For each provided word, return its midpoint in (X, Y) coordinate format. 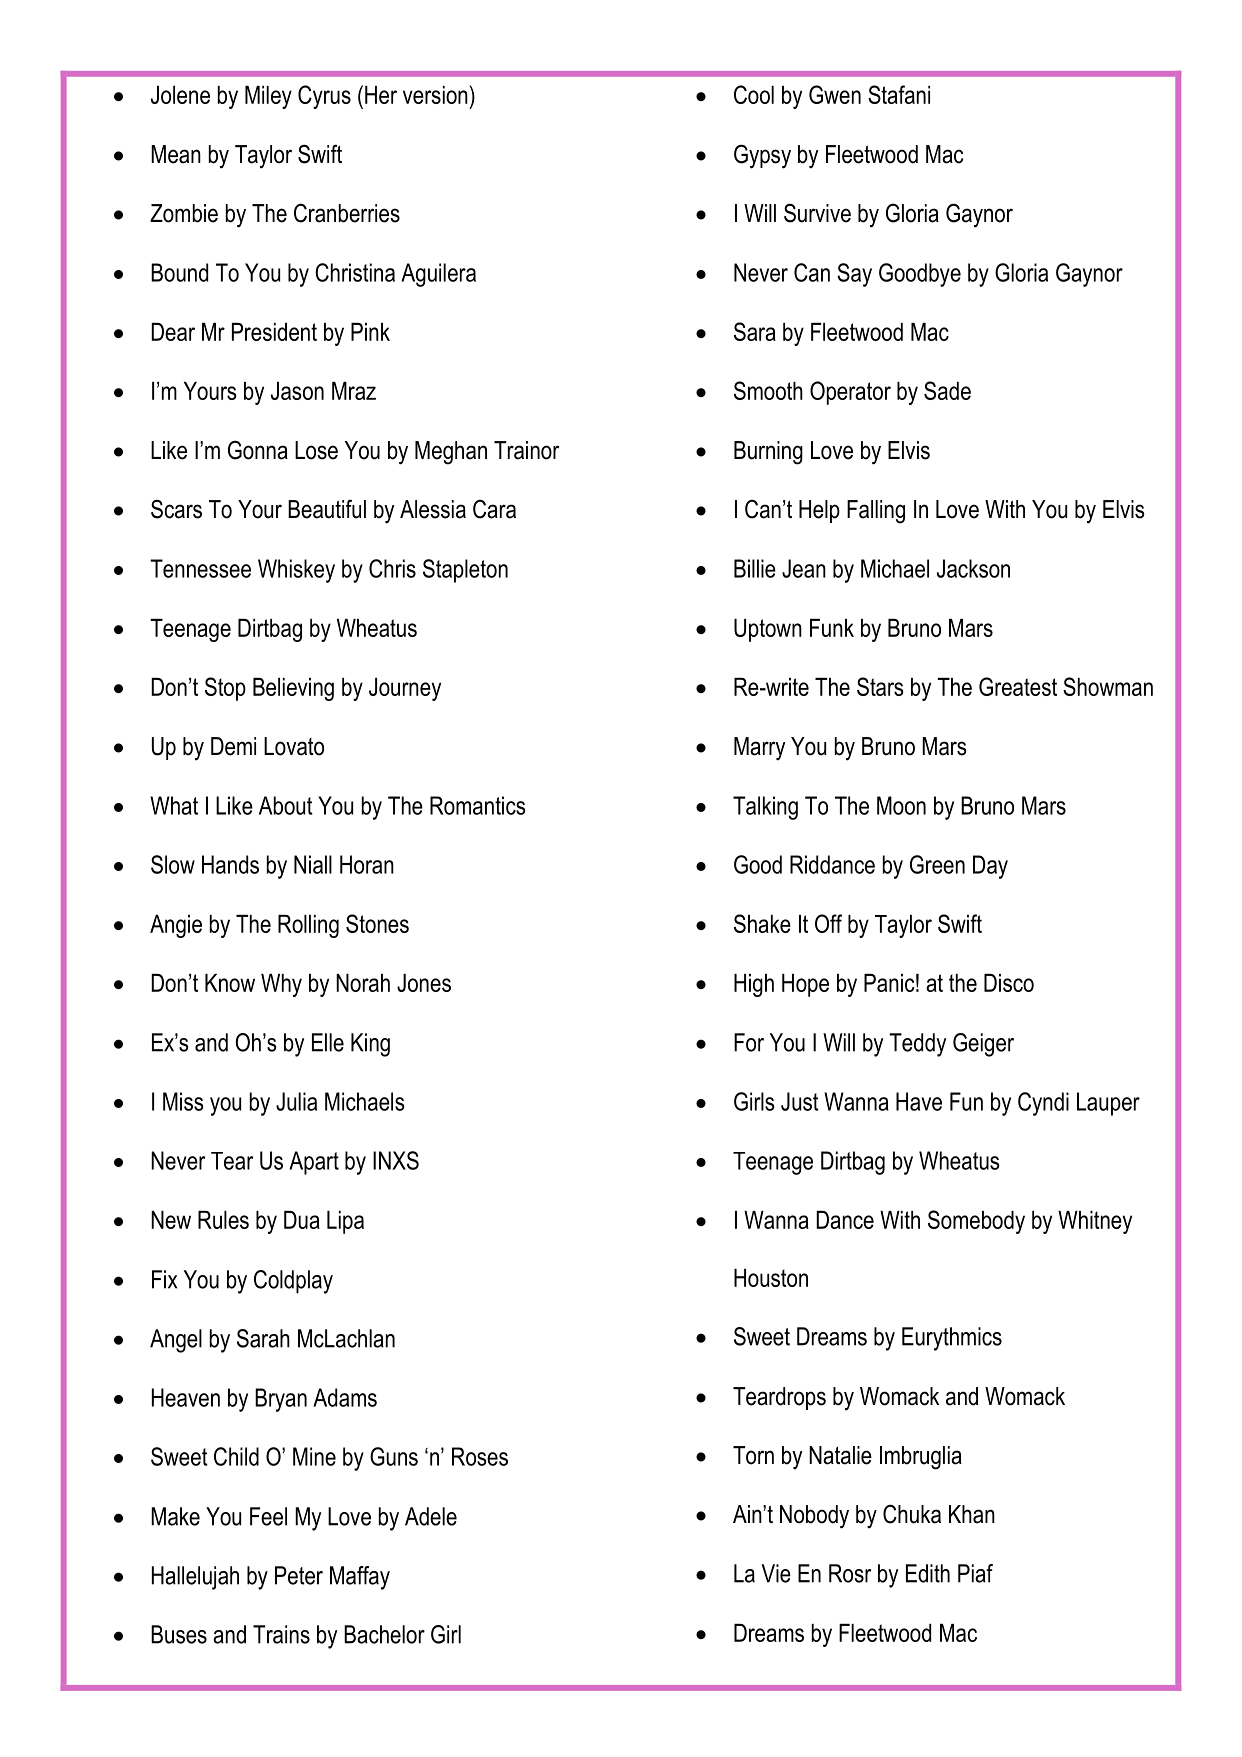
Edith (928, 1573)
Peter (299, 1575)
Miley (268, 97)
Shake (762, 923)
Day (990, 867)
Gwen (835, 94)
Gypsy (762, 156)
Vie (776, 1573)
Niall (313, 864)
